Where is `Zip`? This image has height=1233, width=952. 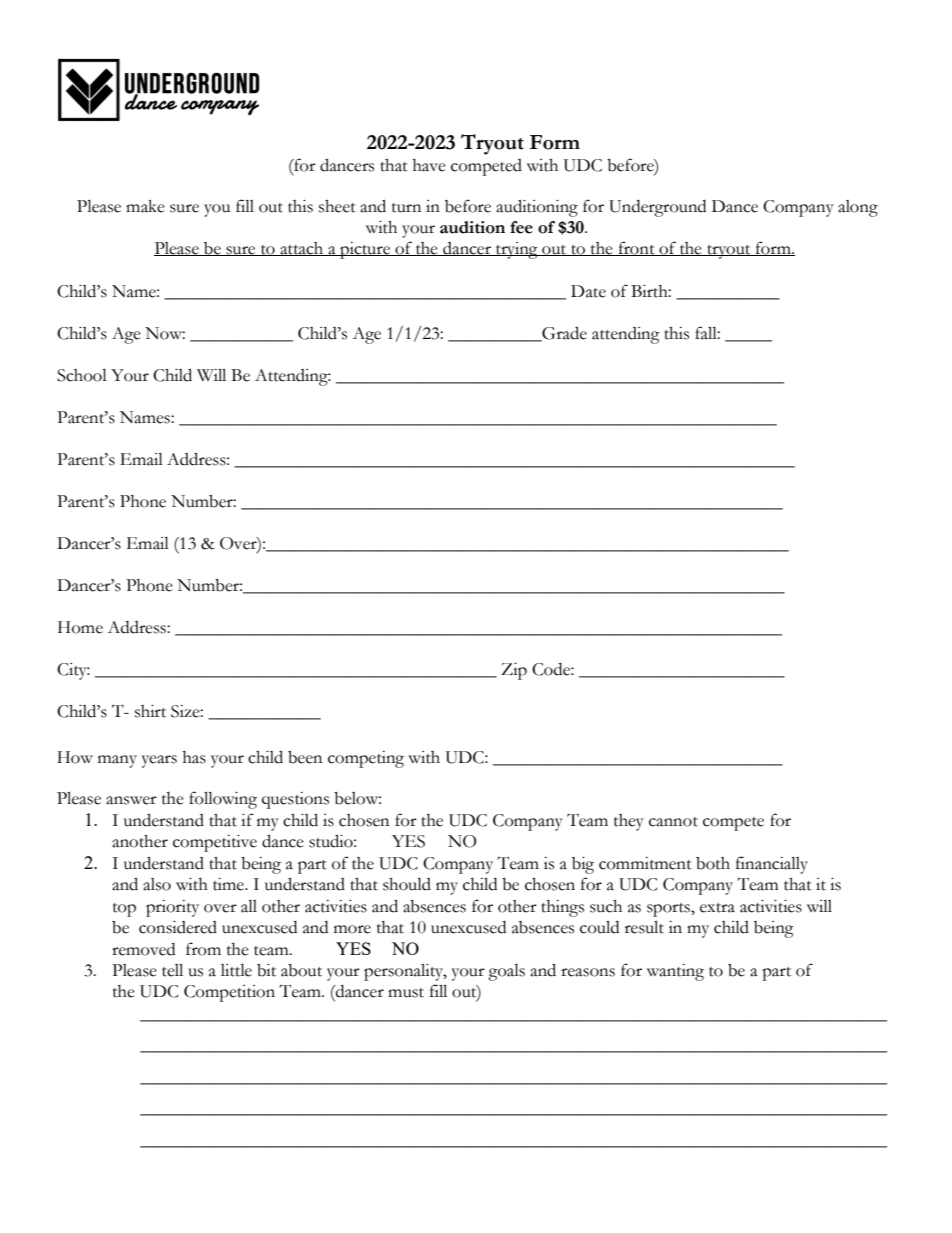
Zip is located at coordinates (514, 671).
